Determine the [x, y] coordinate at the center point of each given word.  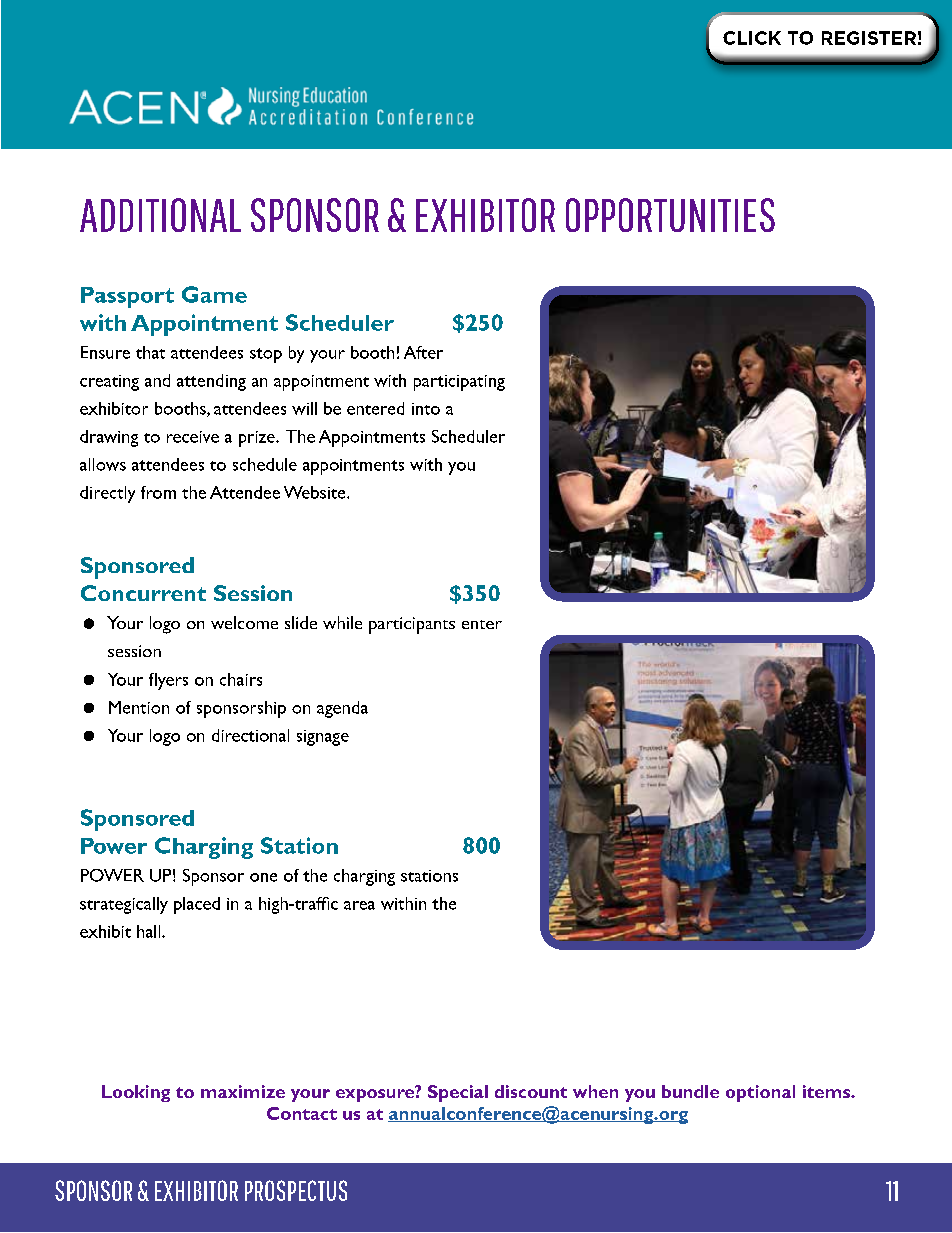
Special [458, 1093]
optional [760, 1093]
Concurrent [143, 593]
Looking [136, 1093]
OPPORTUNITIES [670, 215]
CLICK [752, 38]
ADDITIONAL [160, 215]
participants [412, 625]
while [342, 622]
